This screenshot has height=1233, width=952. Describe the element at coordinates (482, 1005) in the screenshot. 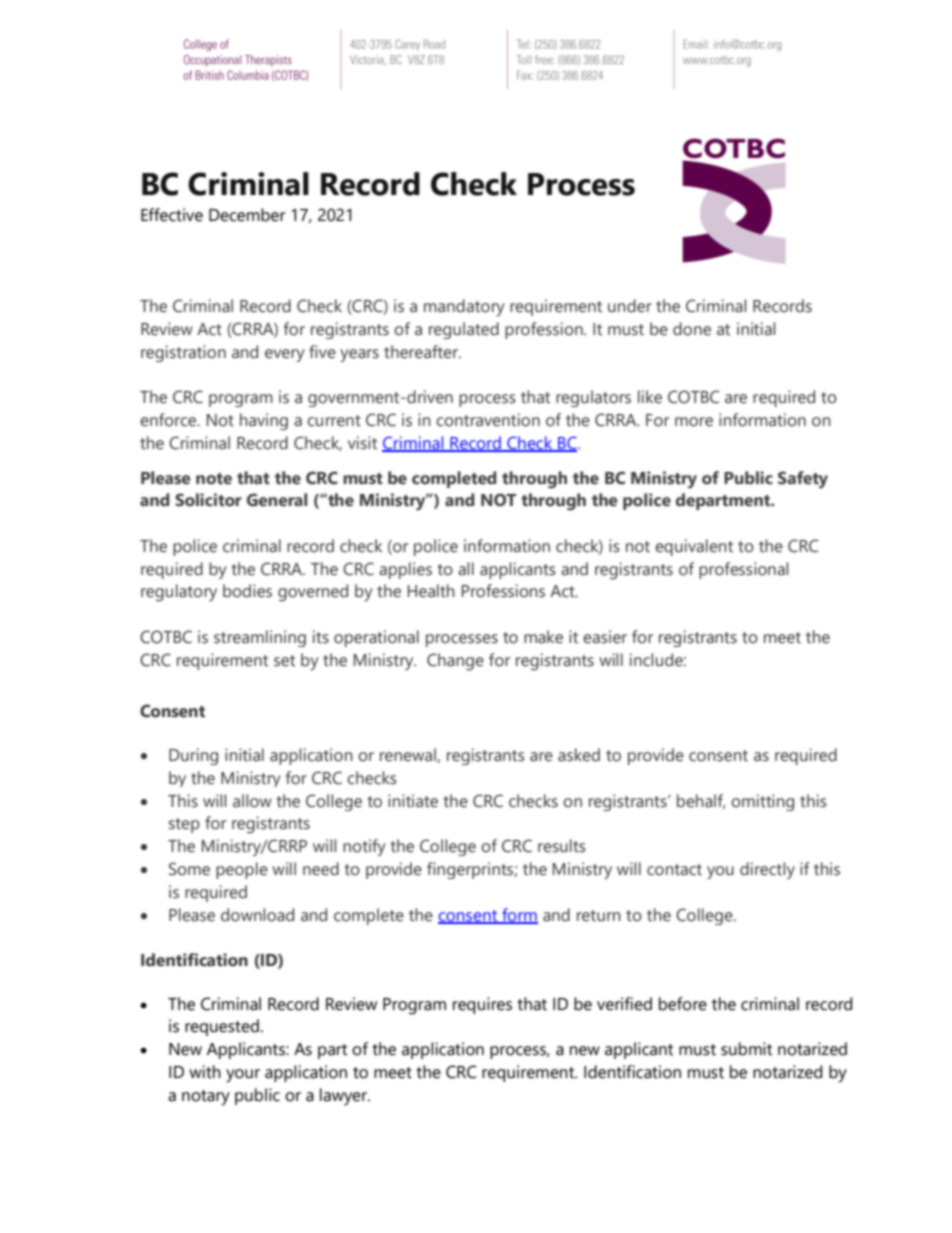

I see `requires` at that location.
